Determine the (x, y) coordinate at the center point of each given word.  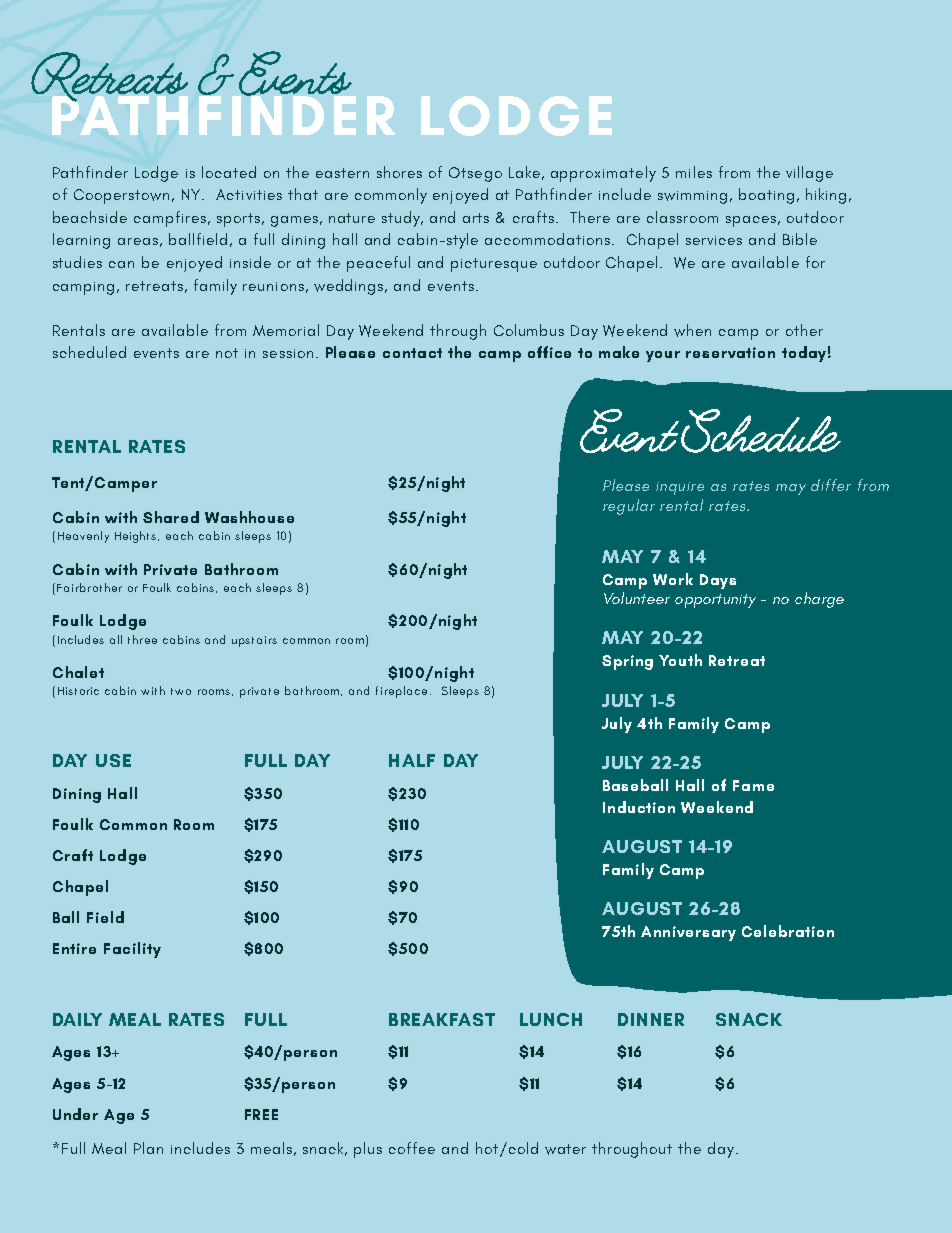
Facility (132, 950)
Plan (148, 1148)
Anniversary (688, 933)
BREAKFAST (442, 1019)
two (181, 691)
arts (476, 218)
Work (673, 579)
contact (412, 353)
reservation (730, 352)
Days (718, 581)
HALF (412, 760)
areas (138, 241)
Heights (137, 537)
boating (766, 196)
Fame (753, 785)
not (227, 353)
